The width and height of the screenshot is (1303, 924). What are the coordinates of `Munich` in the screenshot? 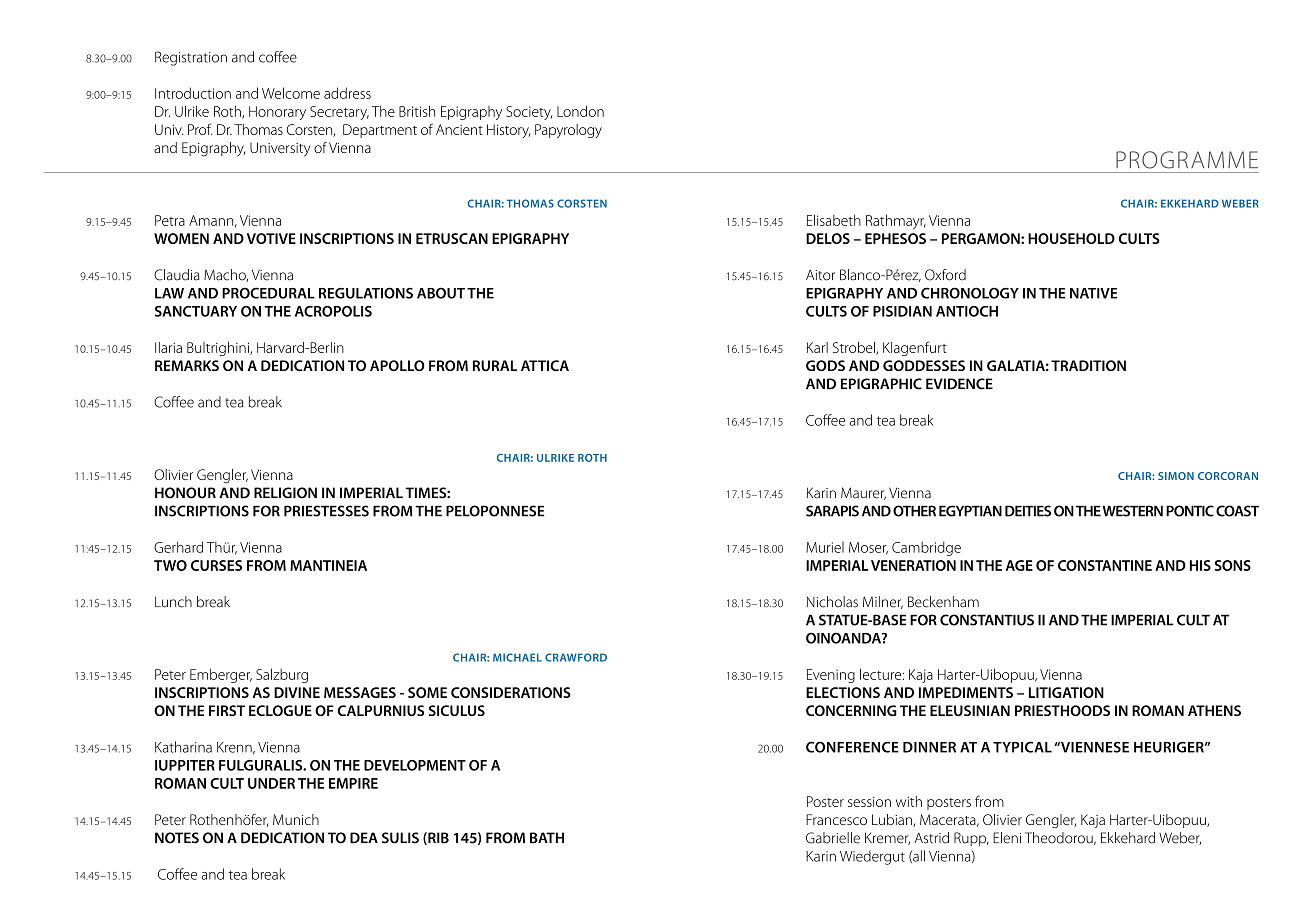 It's located at (296, 819).
